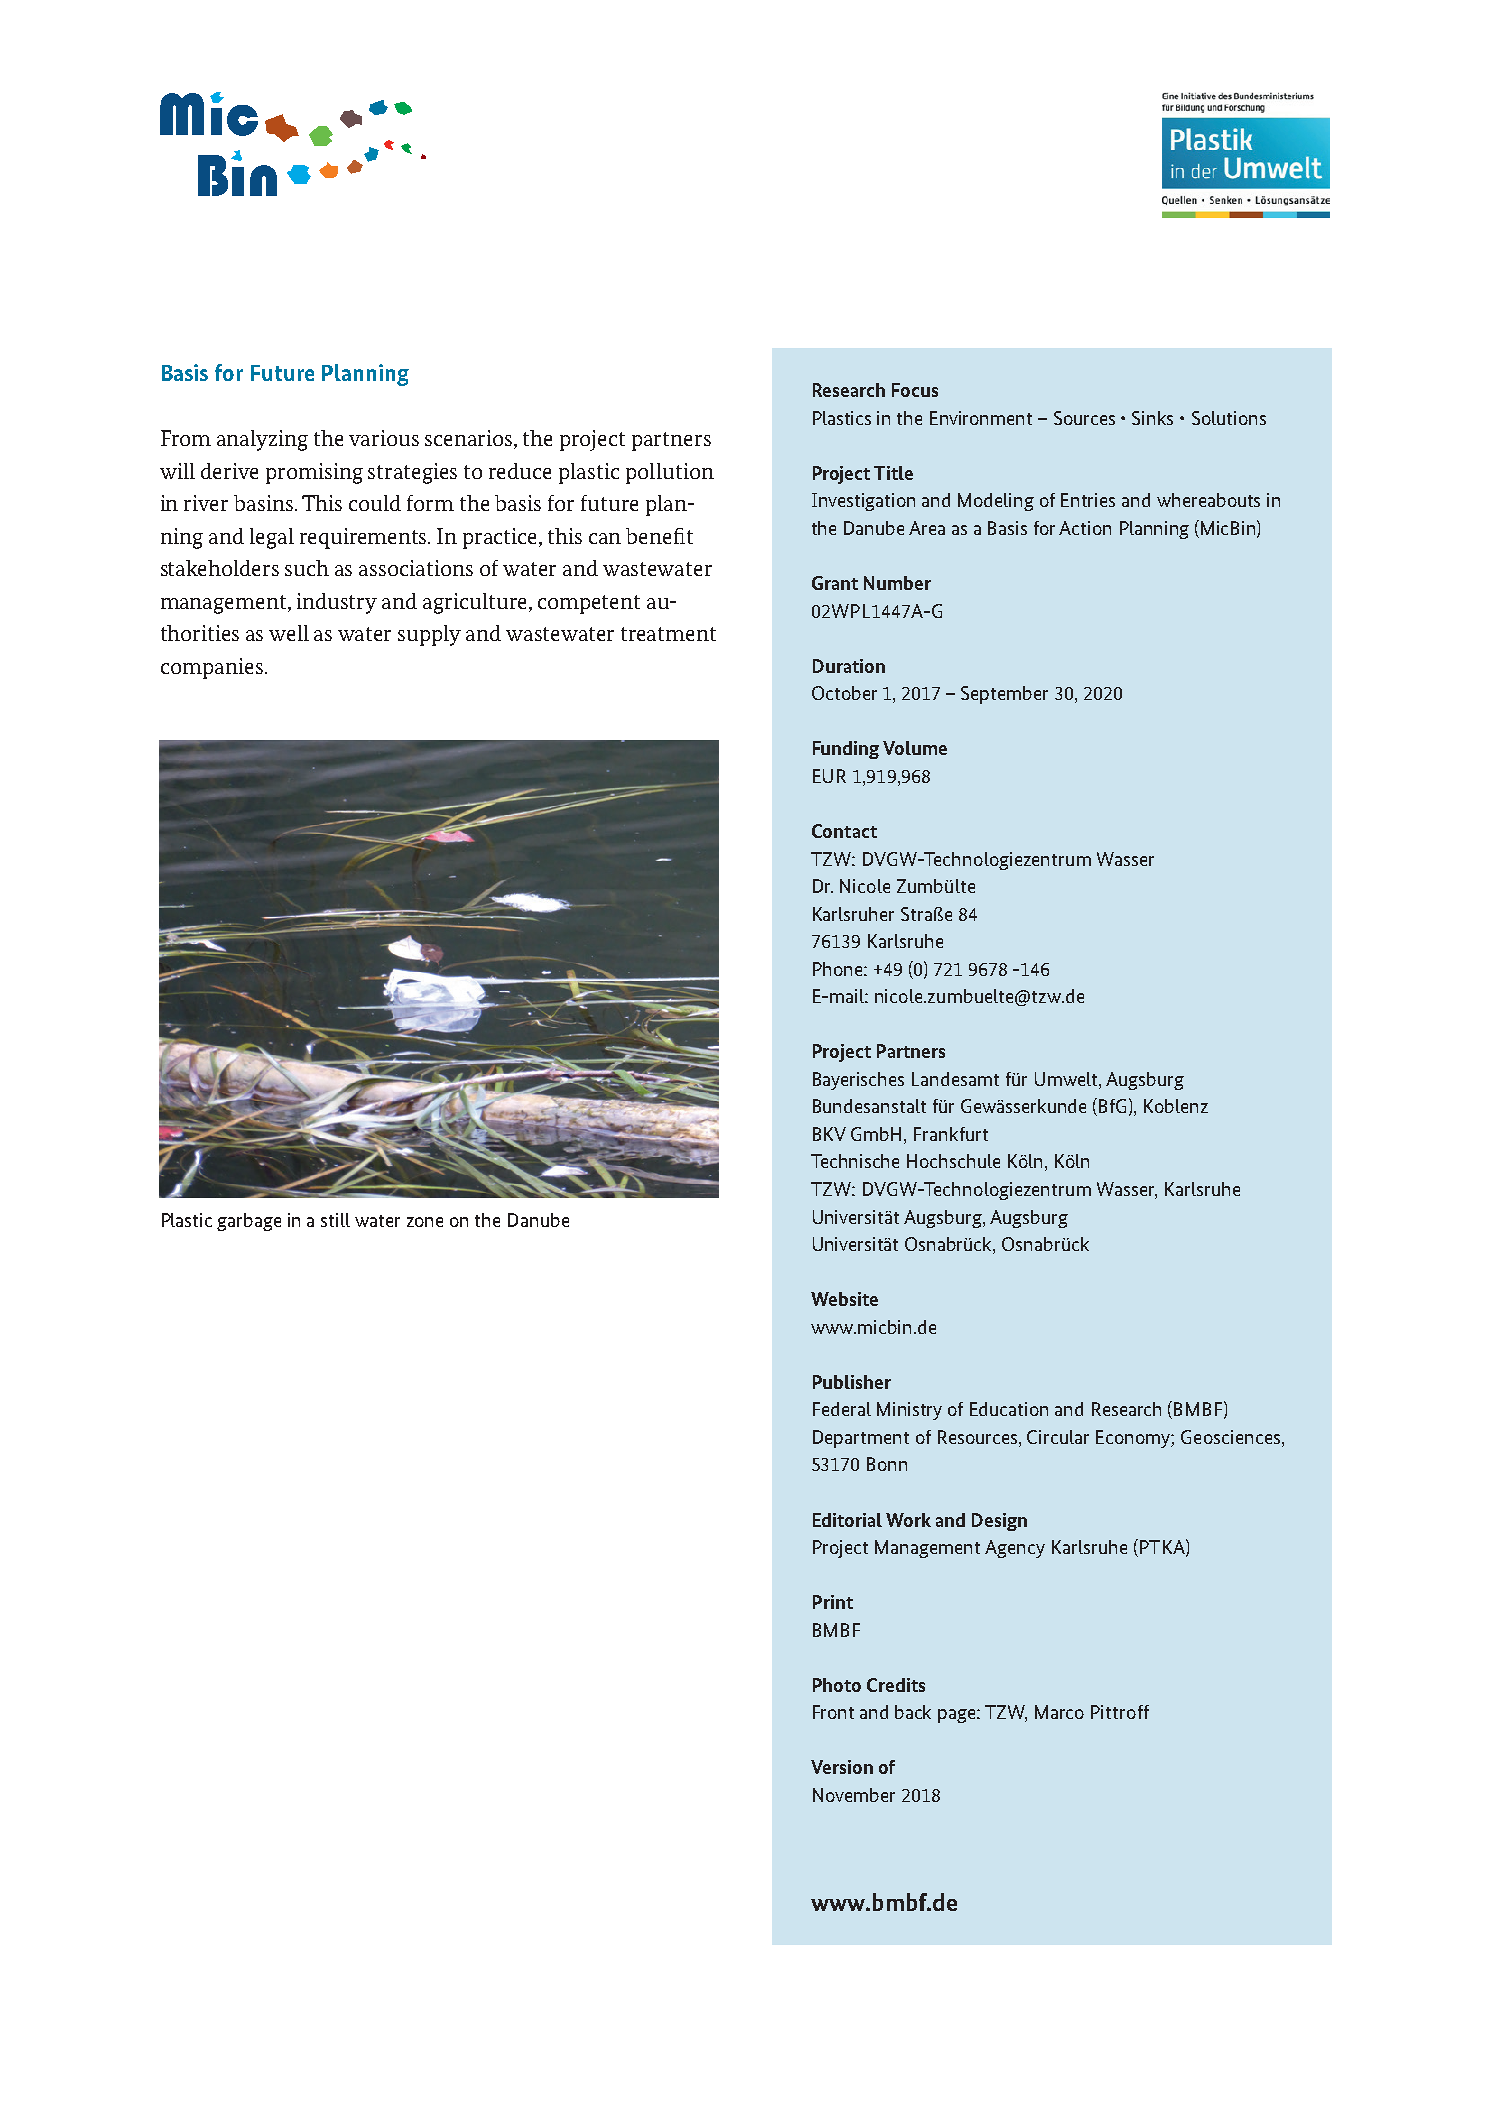 The width and height of the document is (1491, 2108). I want to click on garbage, so click(249, 1222).
